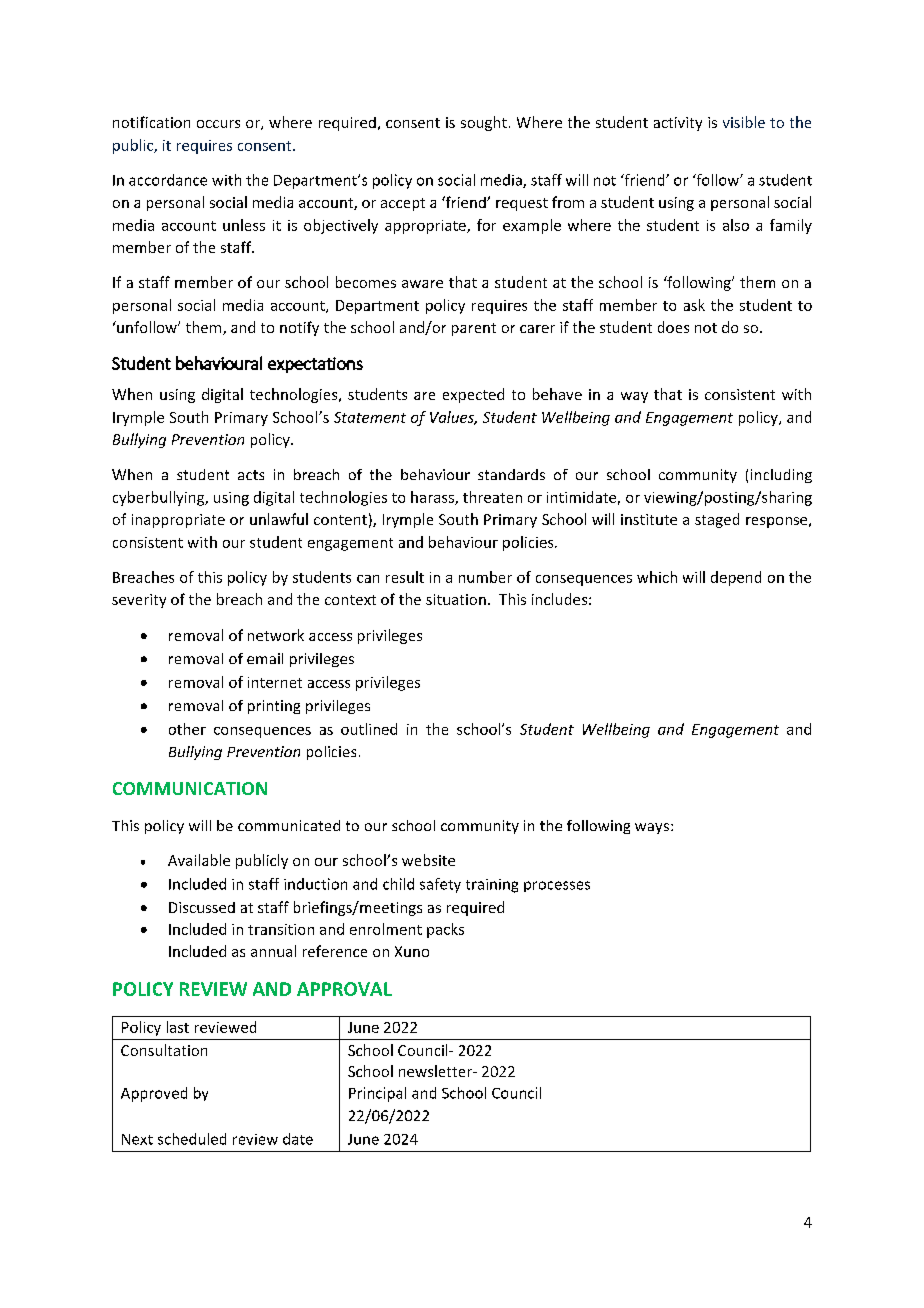 The image size is (924, 1308). I want to click on depend, so click(736, 578).
